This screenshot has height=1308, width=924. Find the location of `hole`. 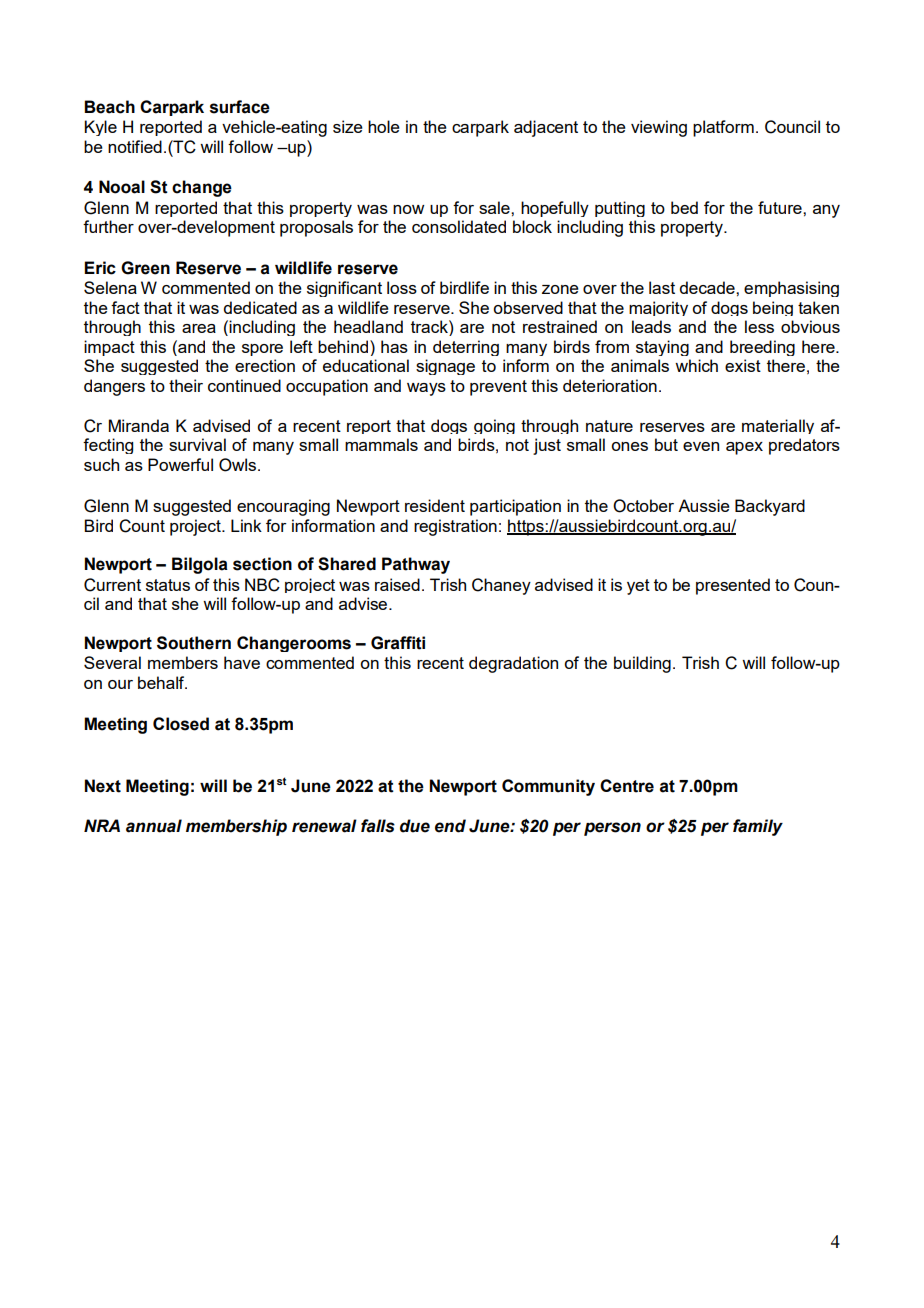

hole is located at coordinates (384, 126).
